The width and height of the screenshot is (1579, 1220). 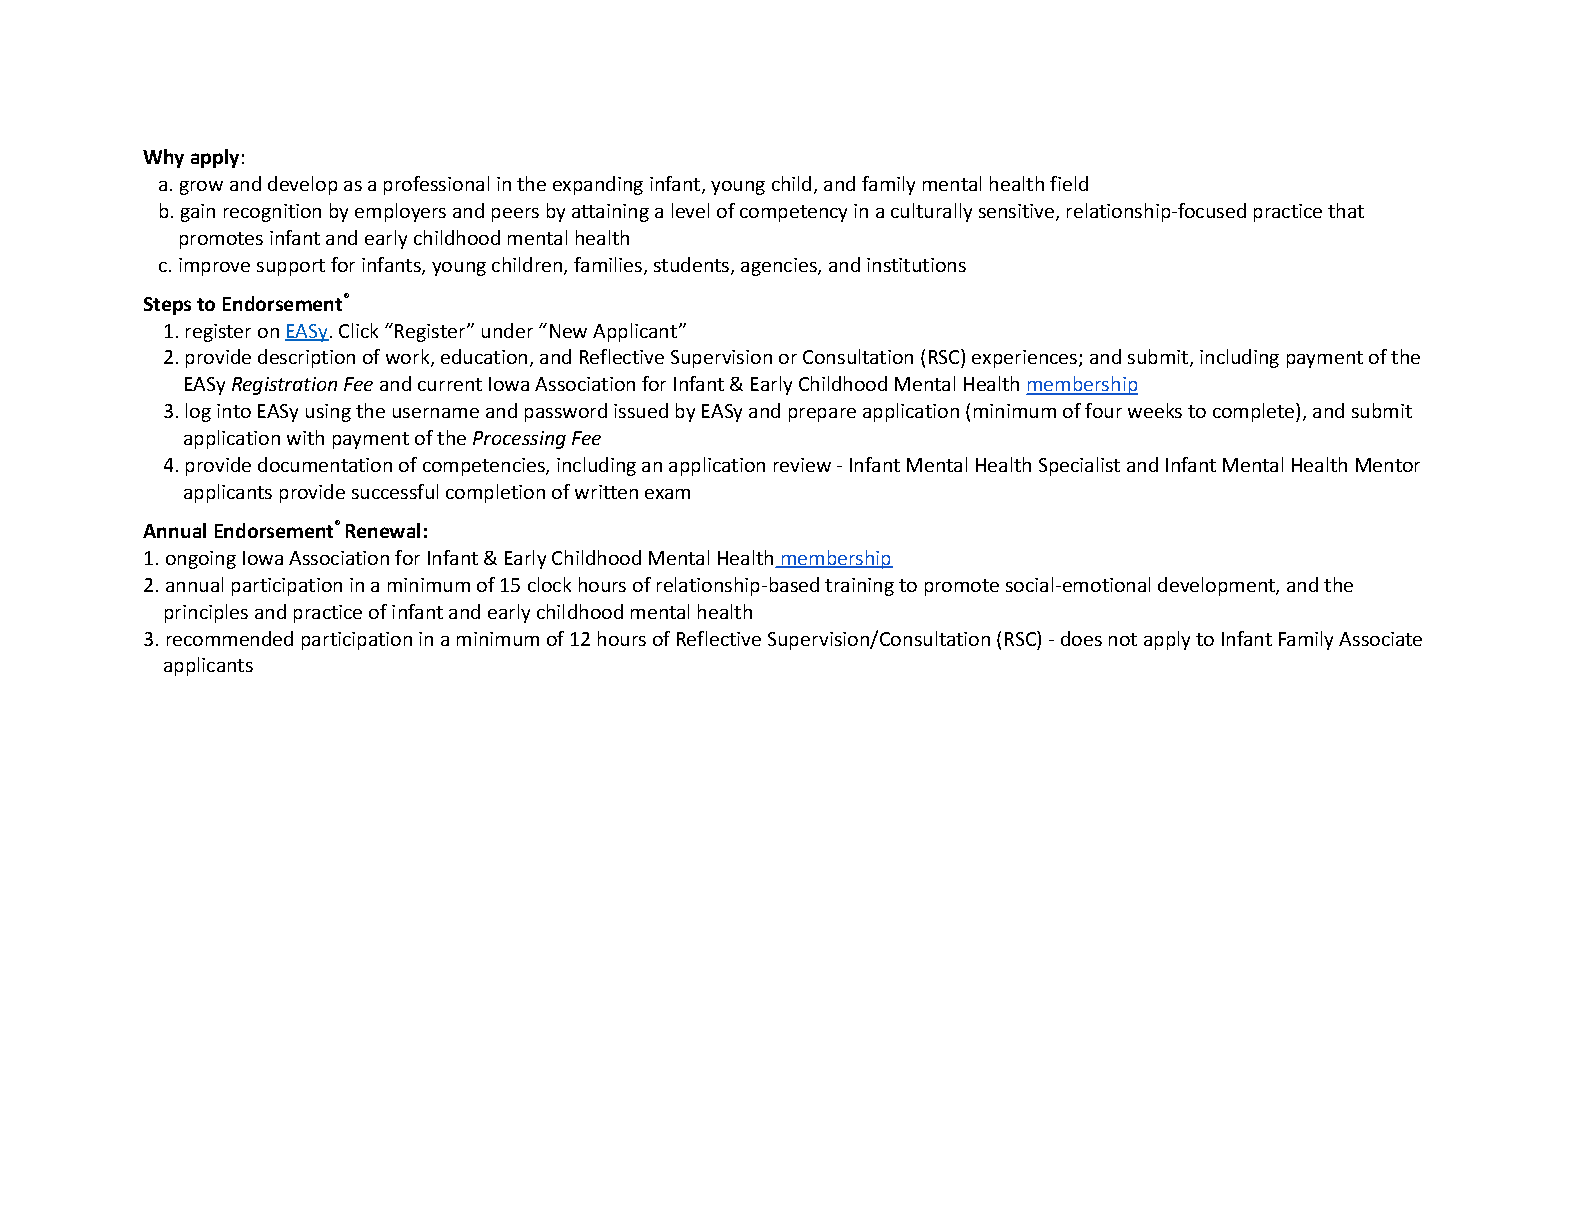 What do you see at coordinates (1069, 183) in the screenshot?
I see `field` at bounding box center [1069, 183].
